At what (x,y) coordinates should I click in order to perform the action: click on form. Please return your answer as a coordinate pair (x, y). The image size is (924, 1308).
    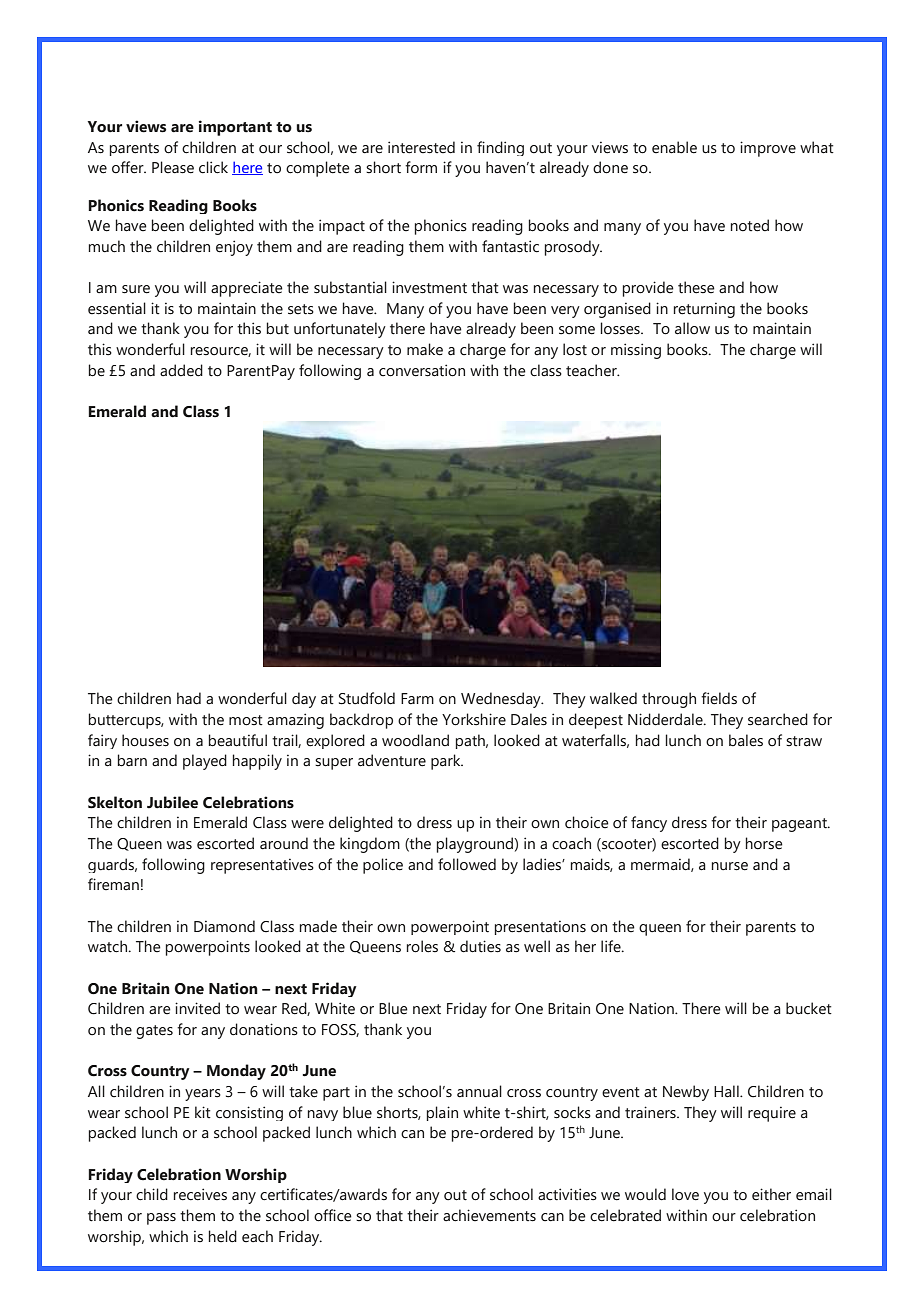
    Looking at the image, I should click on (421, 167).
